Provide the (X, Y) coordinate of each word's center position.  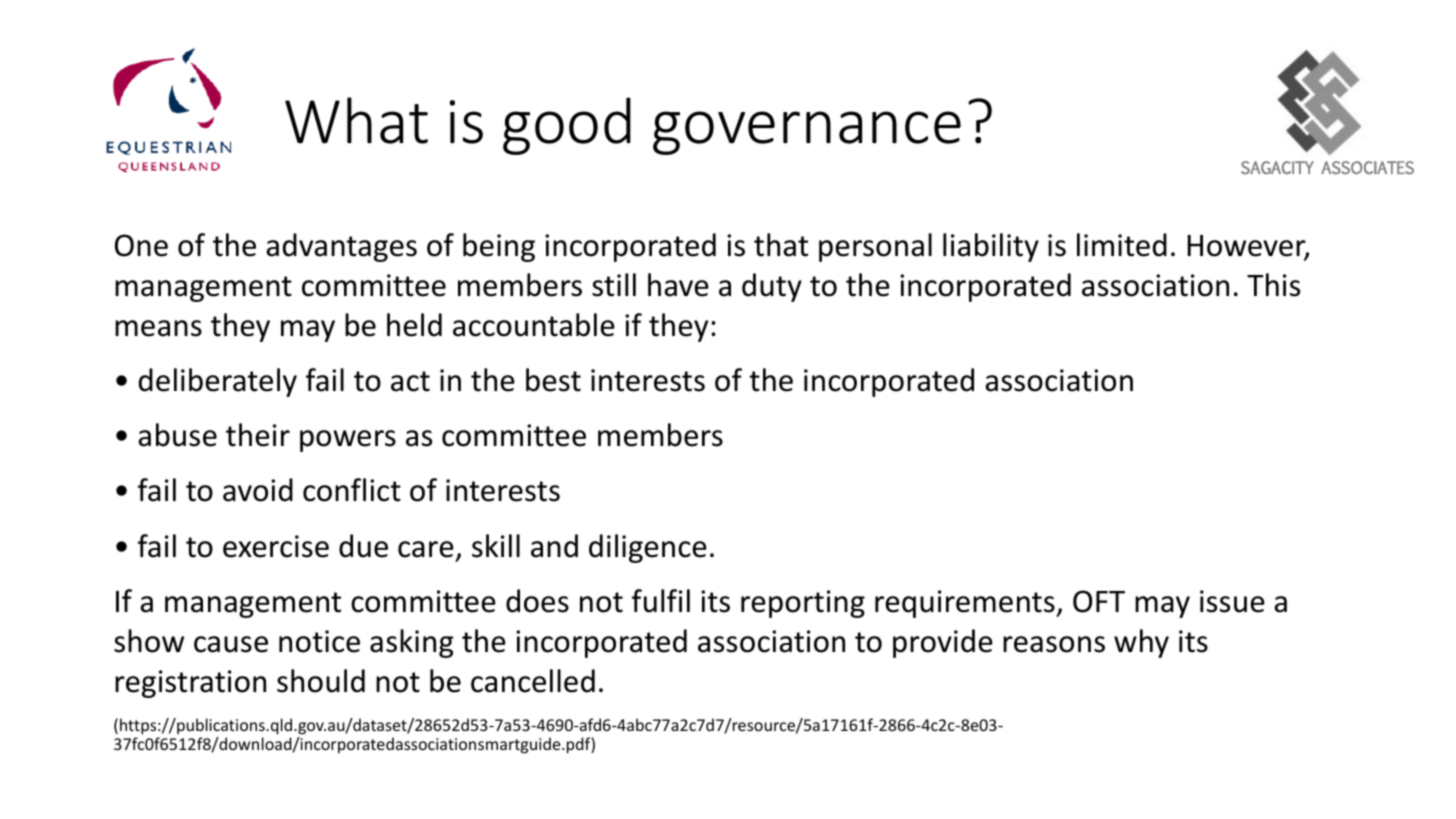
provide (943, 643)
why (1141, 643)
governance (807, 133)
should (321, 681)
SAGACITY (1277, 168)
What (356, 120)
